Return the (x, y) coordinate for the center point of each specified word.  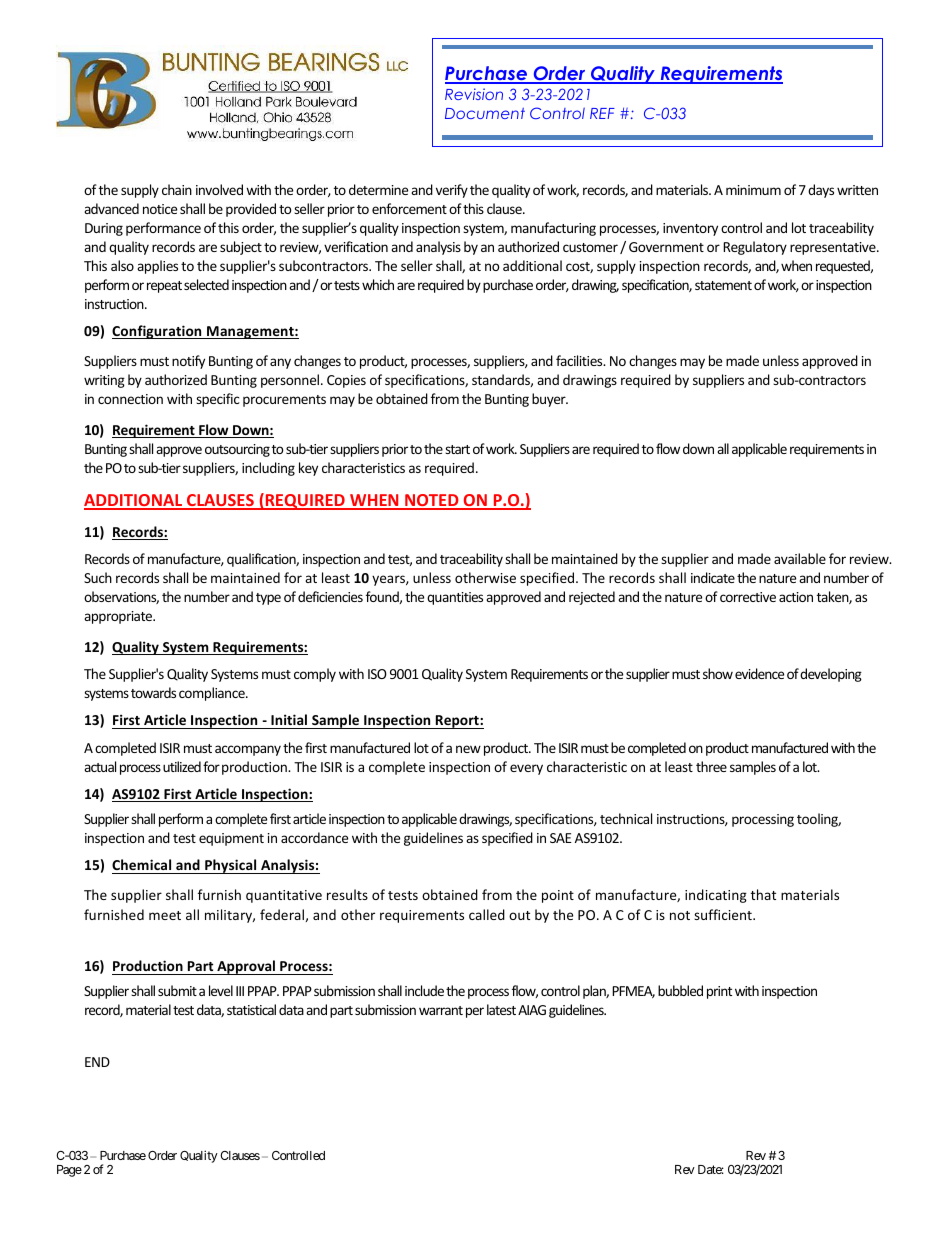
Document (485, 113)
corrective (748, 597)
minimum (753, 190)
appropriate (119, 617)
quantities (455, 598)
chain (177, 189)
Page (69, 1171)
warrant (441, 1010)
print (719, 992)
